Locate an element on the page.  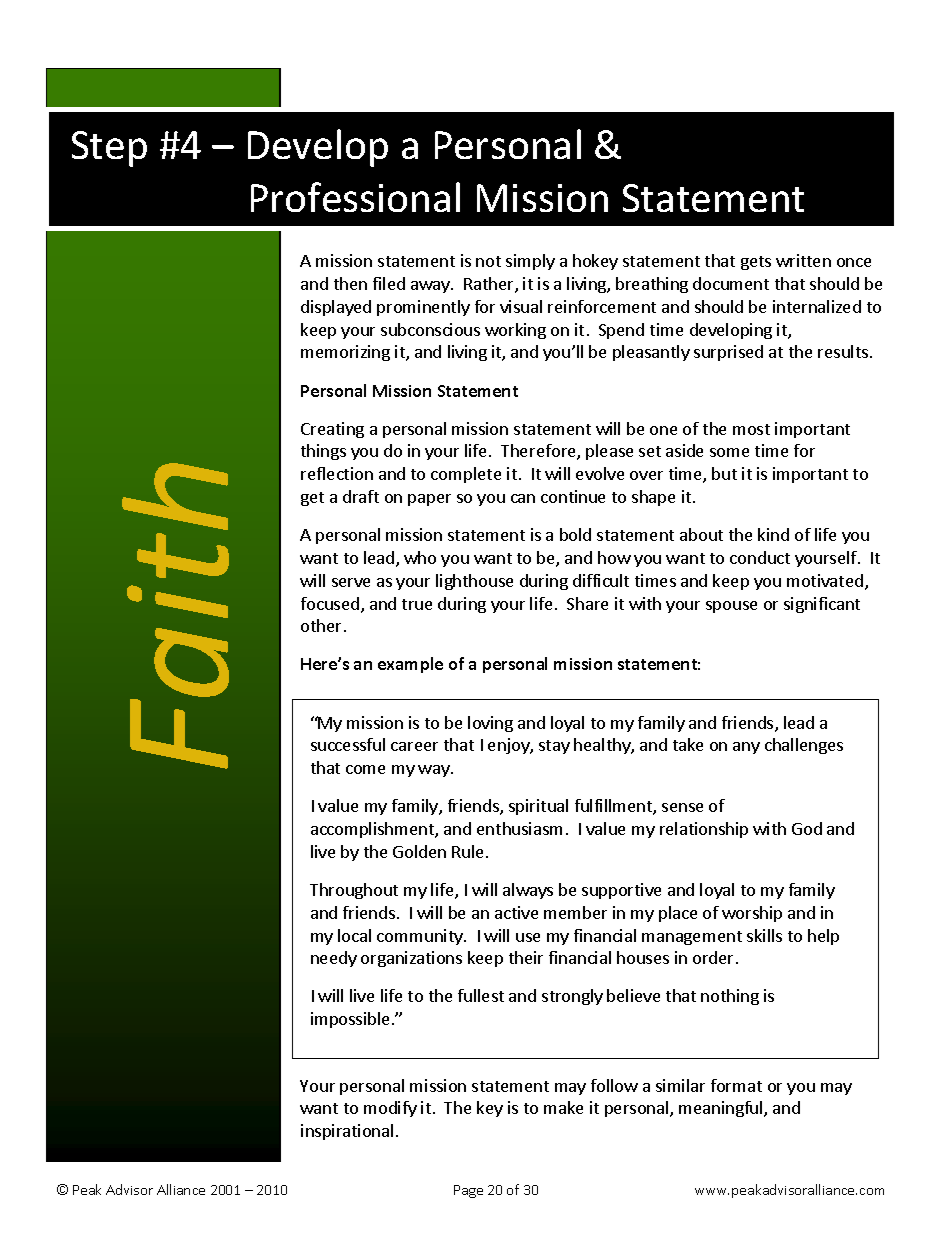
most is located at coordinates (751, 429).
